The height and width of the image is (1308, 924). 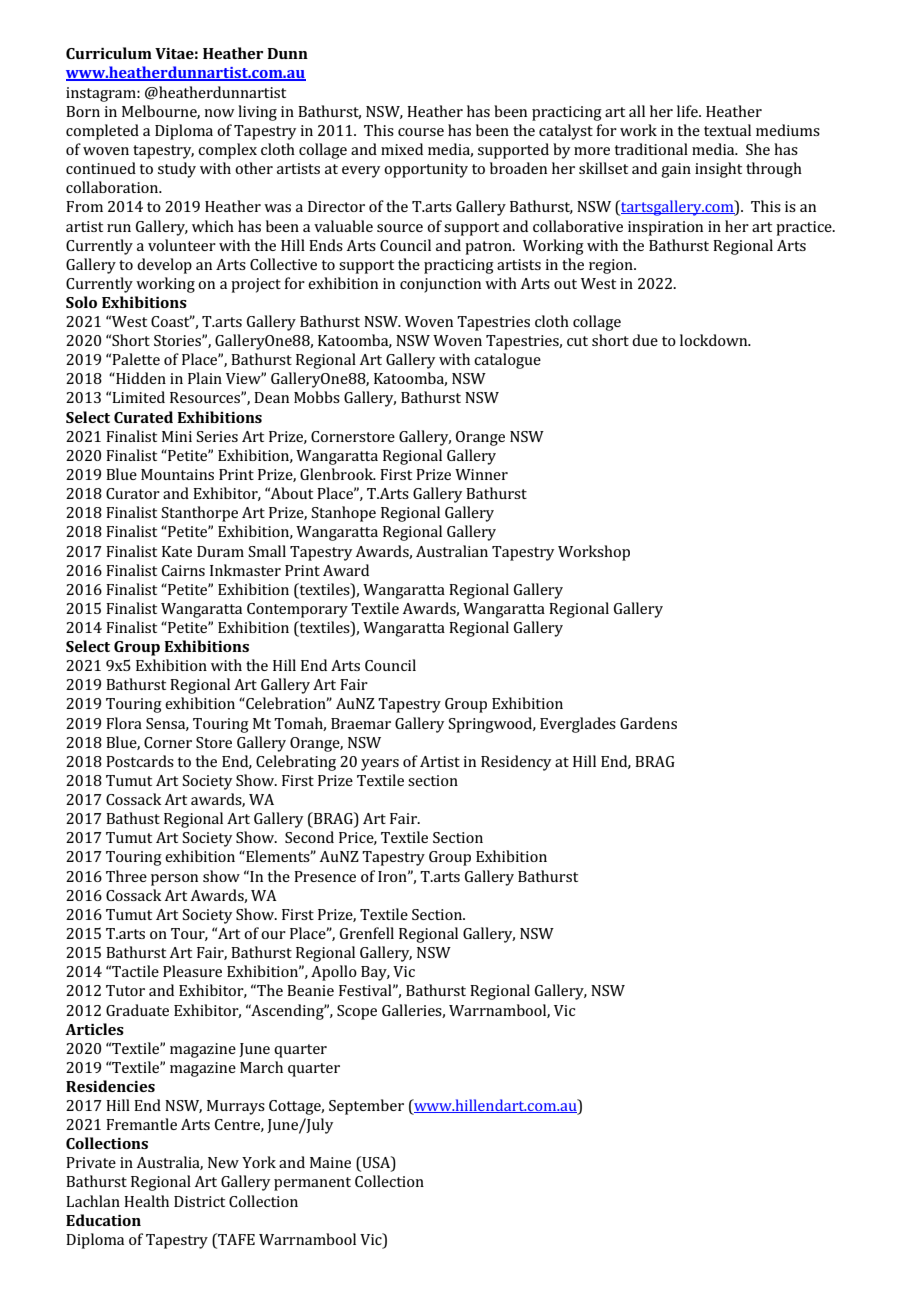 What do you see at coordinates (688, 111) in the image?
I see `life` at bounding box center [688, 111].
